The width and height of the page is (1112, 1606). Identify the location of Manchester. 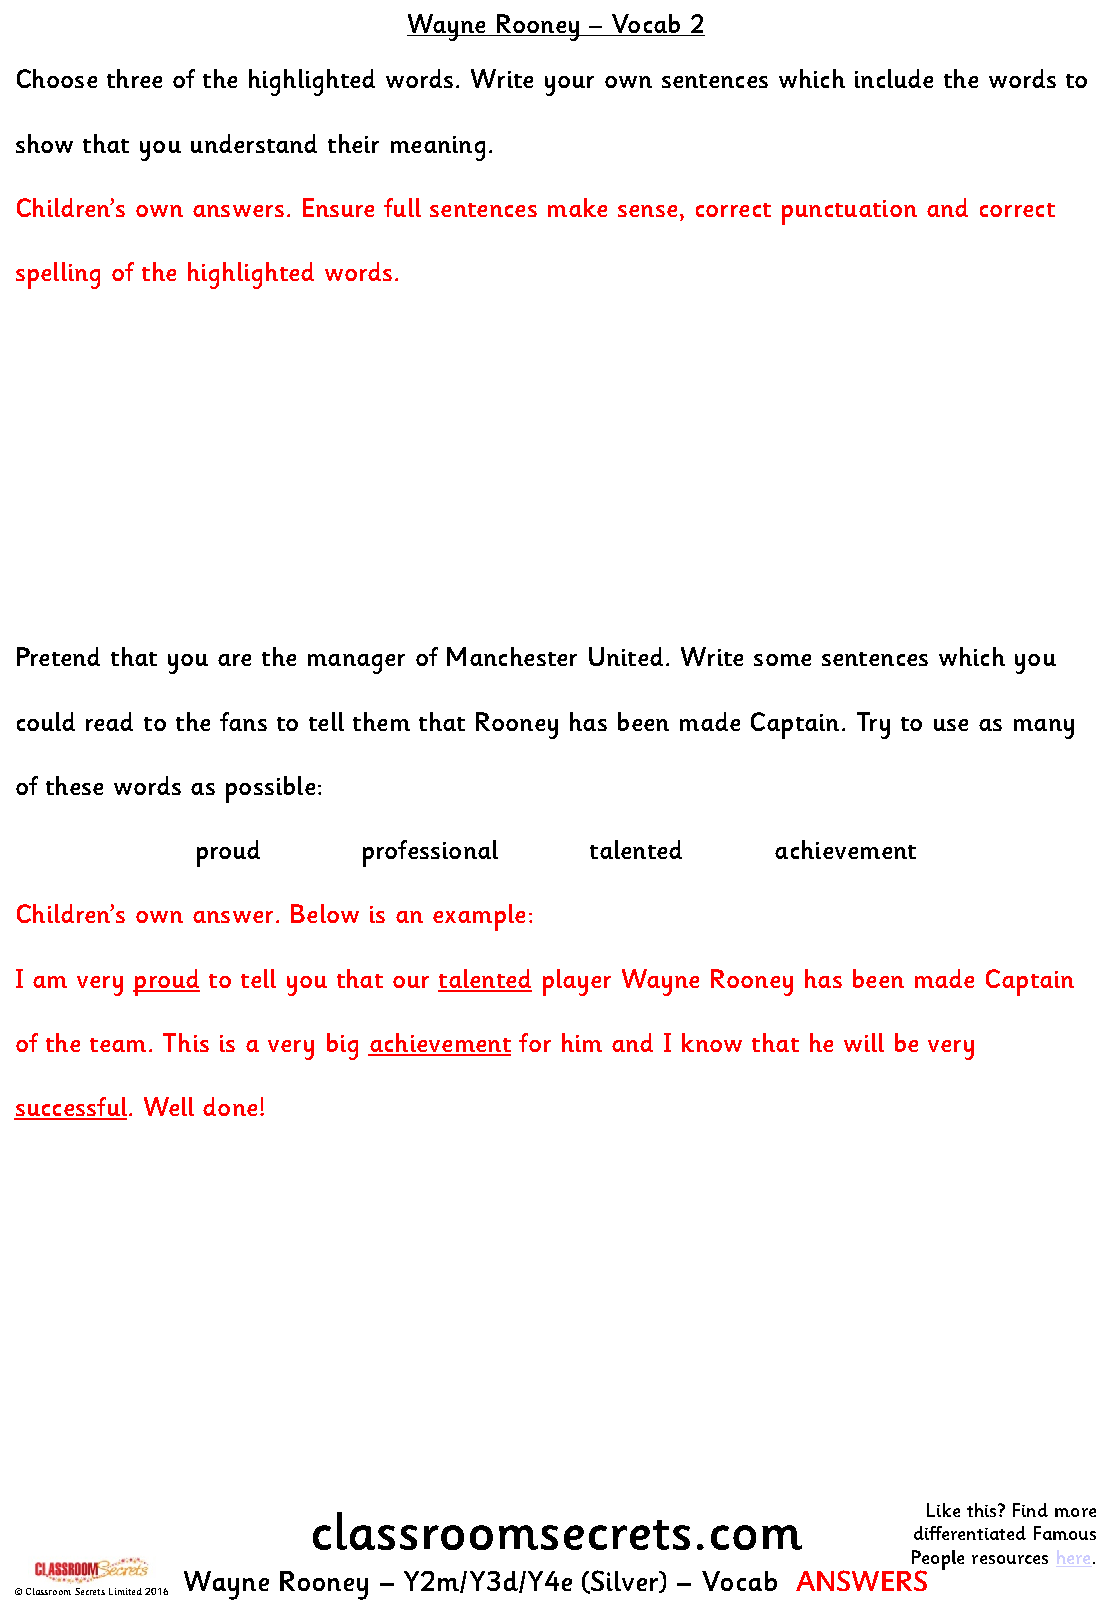
(512, 656).
